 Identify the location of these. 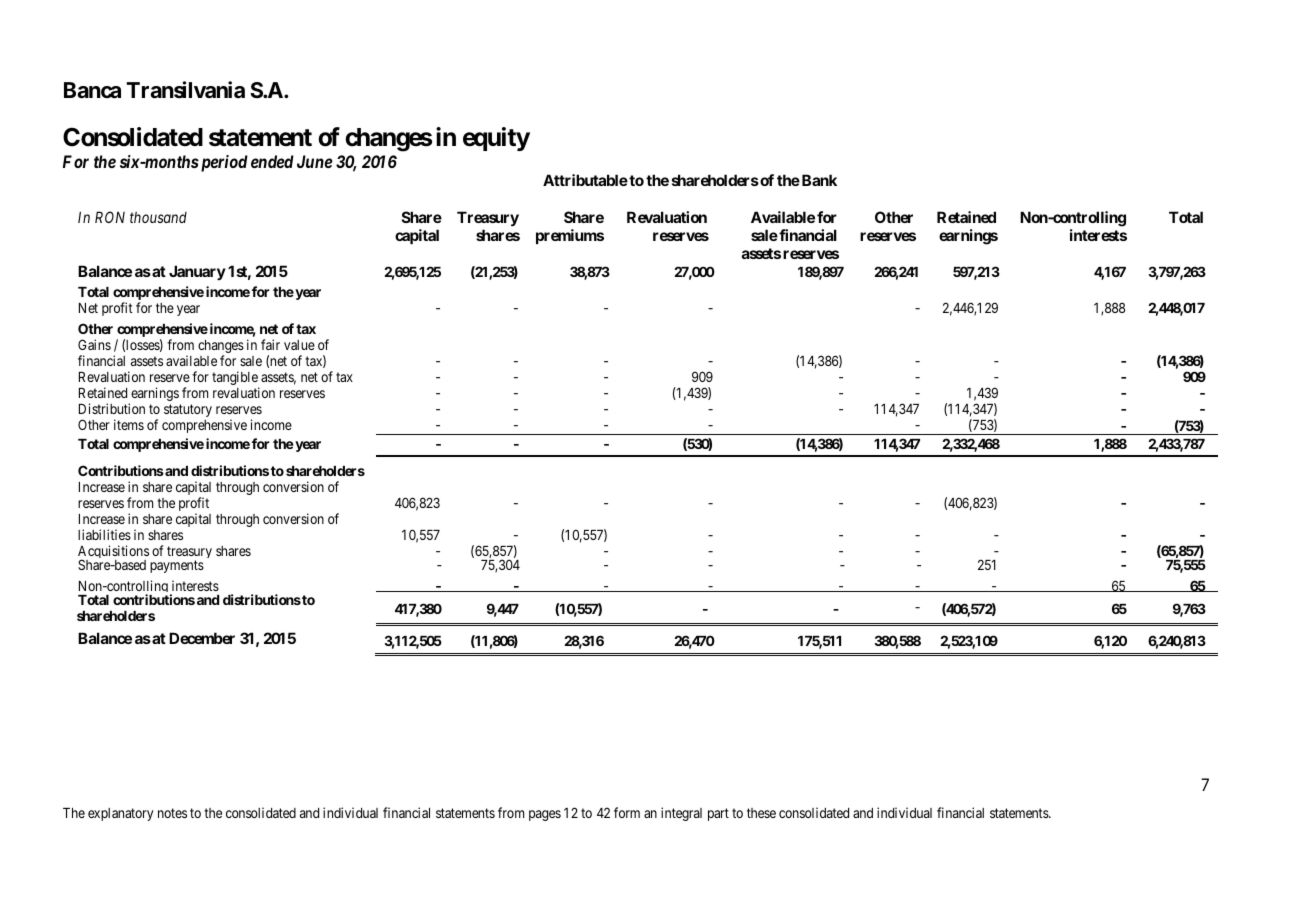
(761, 813).
